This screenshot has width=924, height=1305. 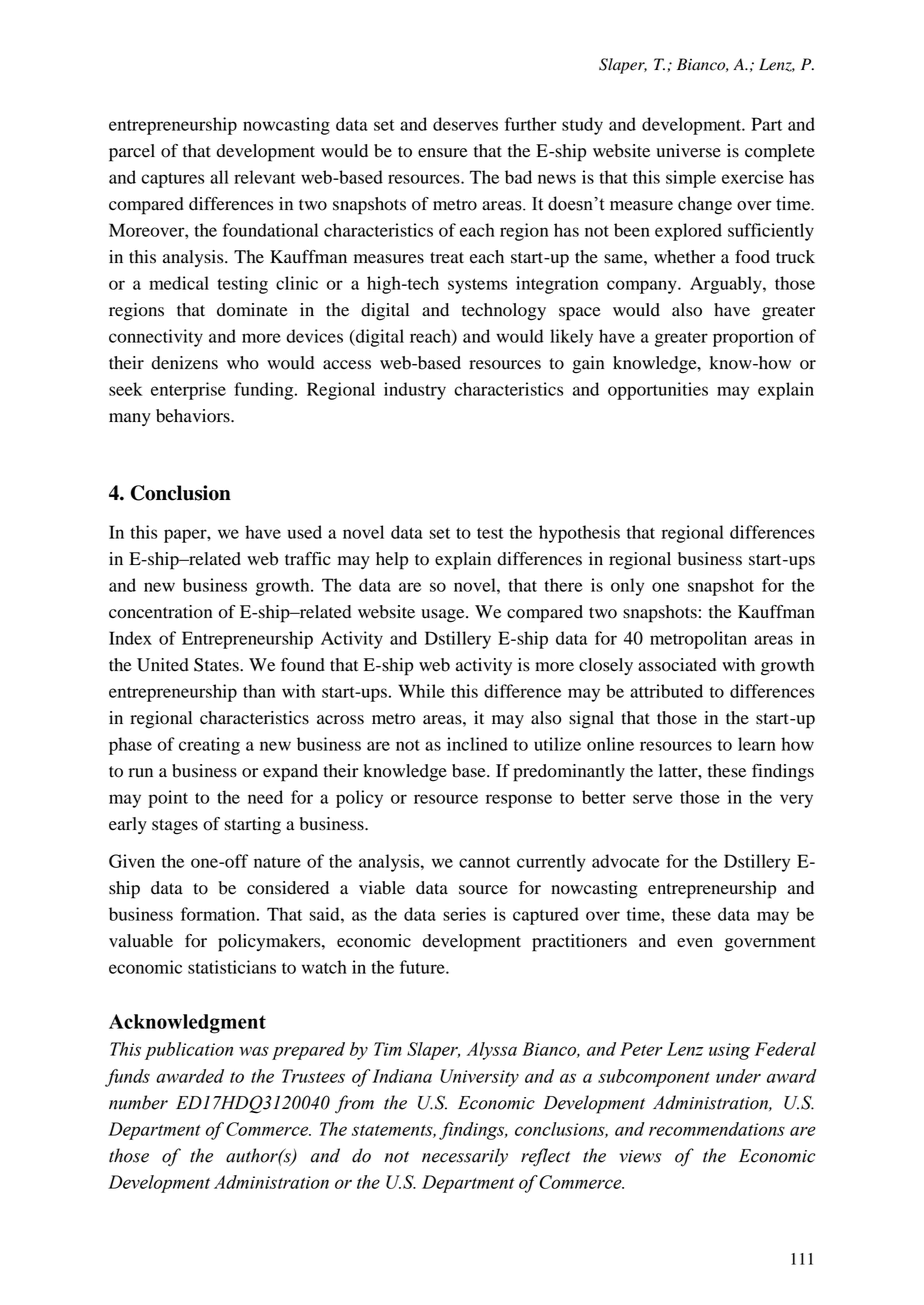 What do you see at coordinates (138, 1102) in the screenshot?
I see `number` at bounding box center [138, 1102].
